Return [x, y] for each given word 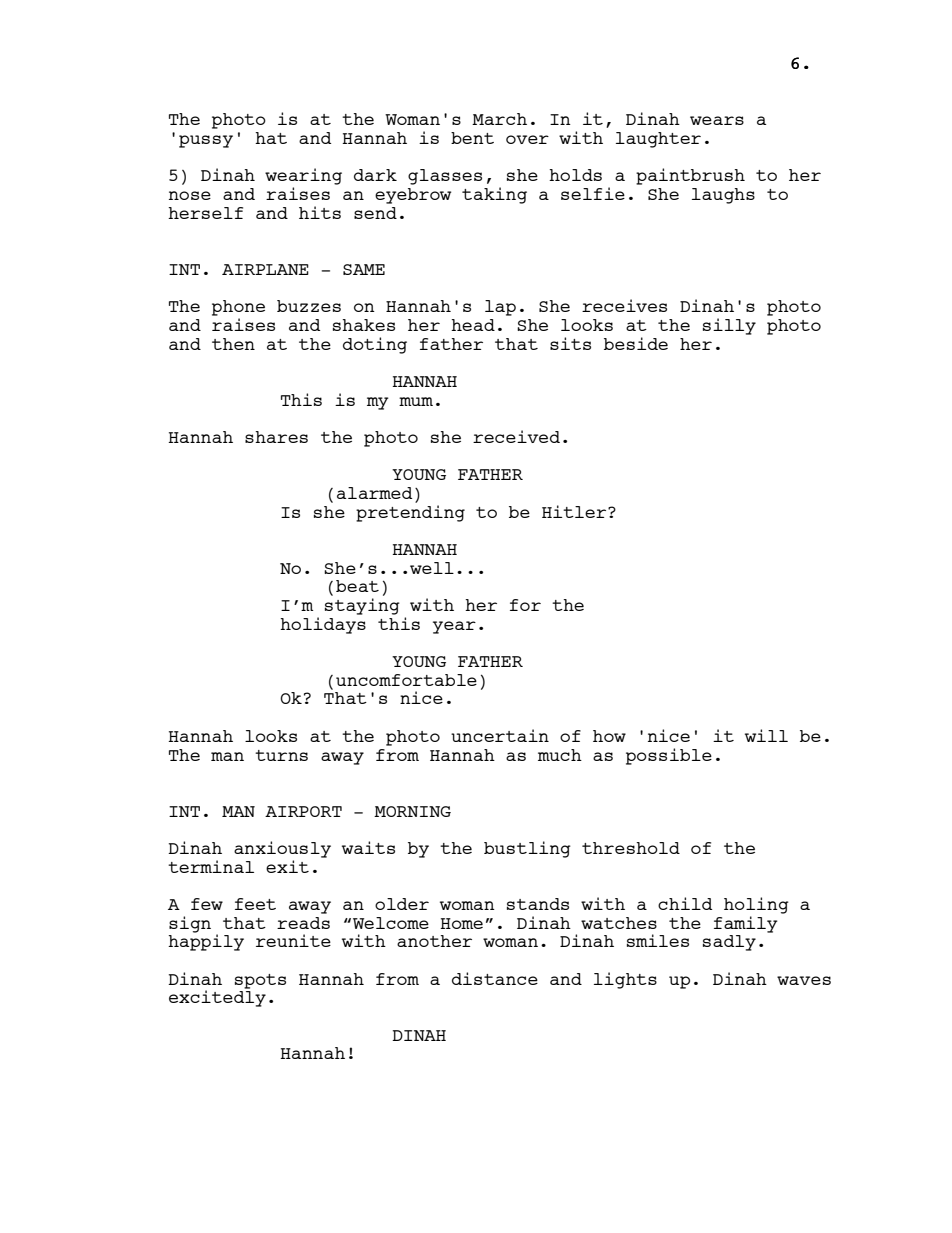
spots [260, 981]
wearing [303, 176]
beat [357, 586]
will [766, 735]
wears [717, 120]
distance [495, 978]
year [454, 627]
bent [472, 138]
